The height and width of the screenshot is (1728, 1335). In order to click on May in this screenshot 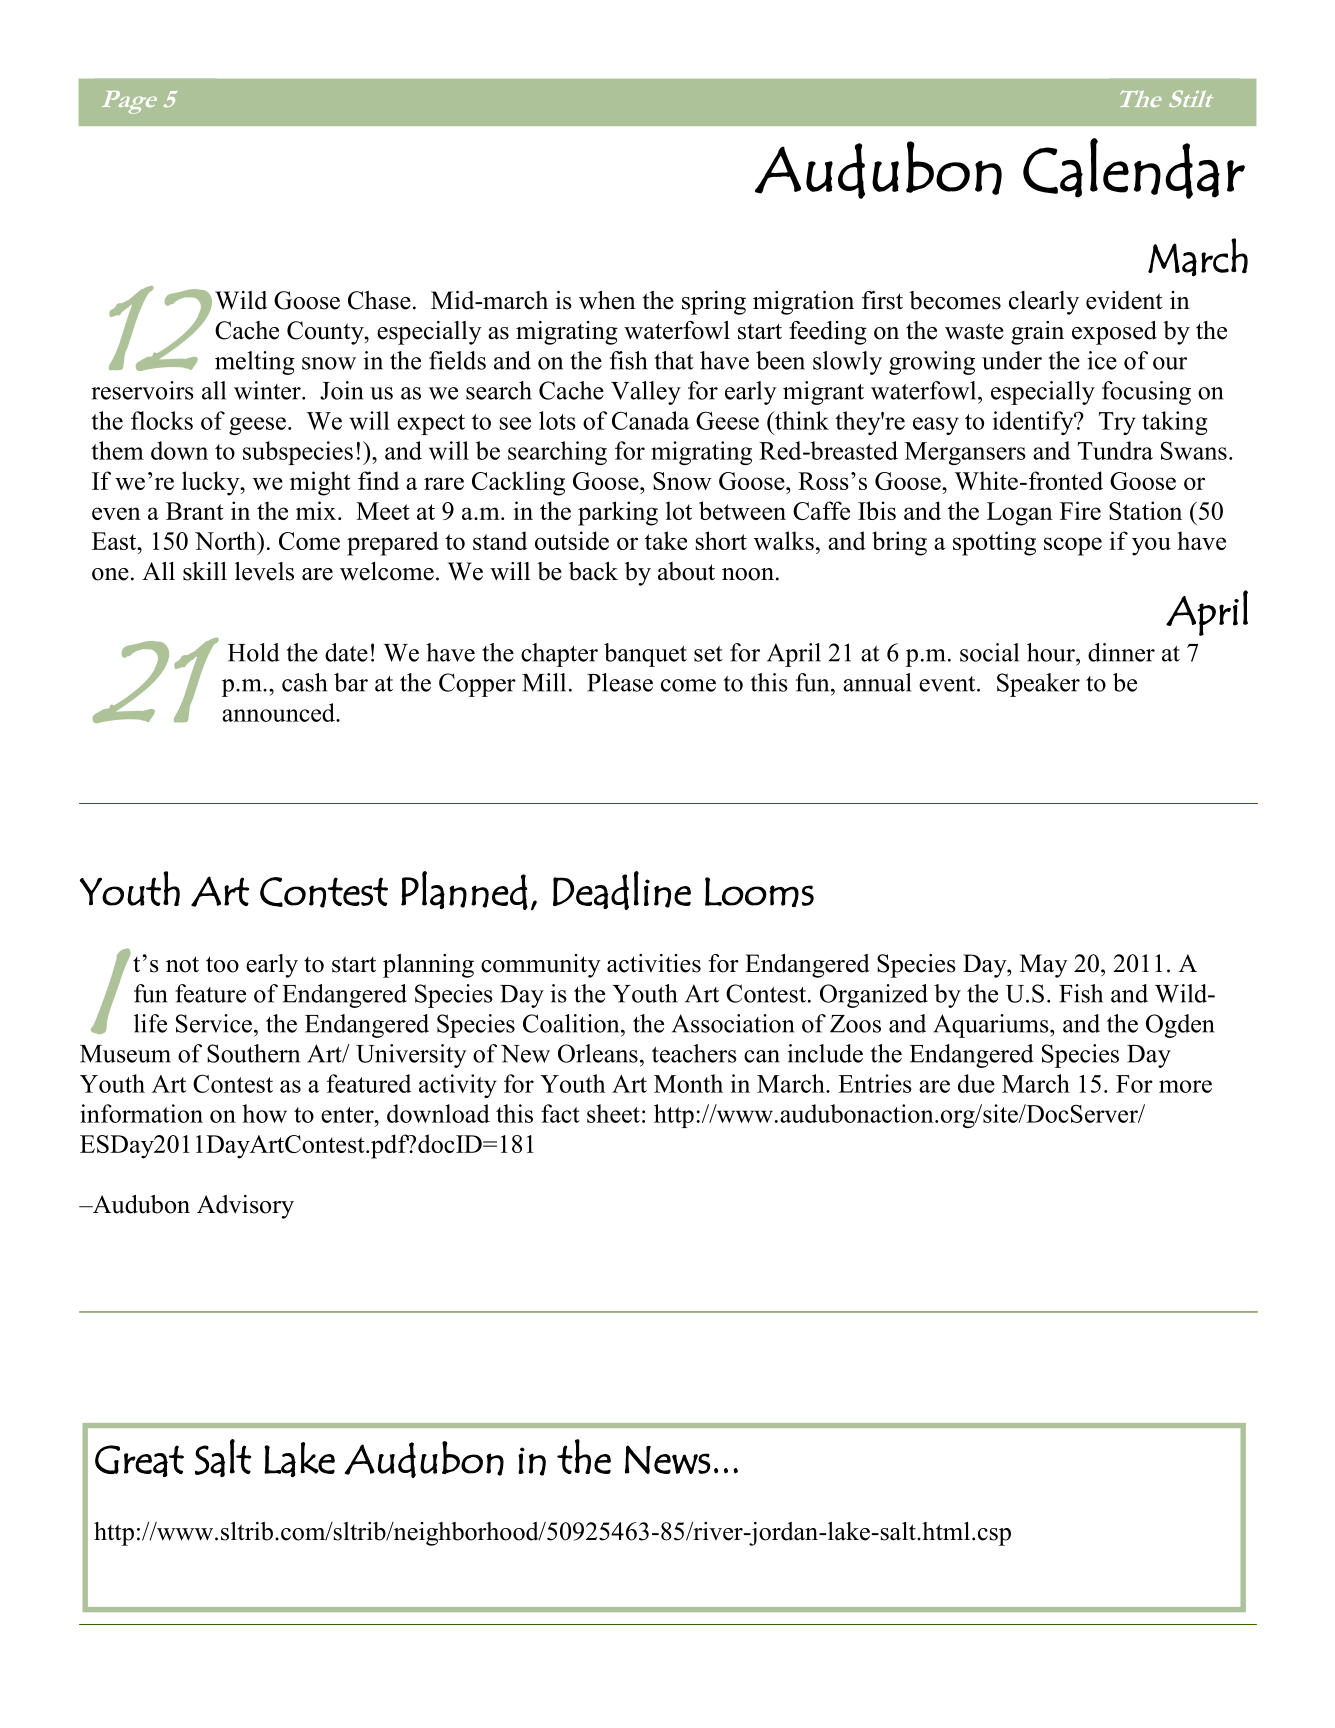, I will do `click(1044, 966)`.
